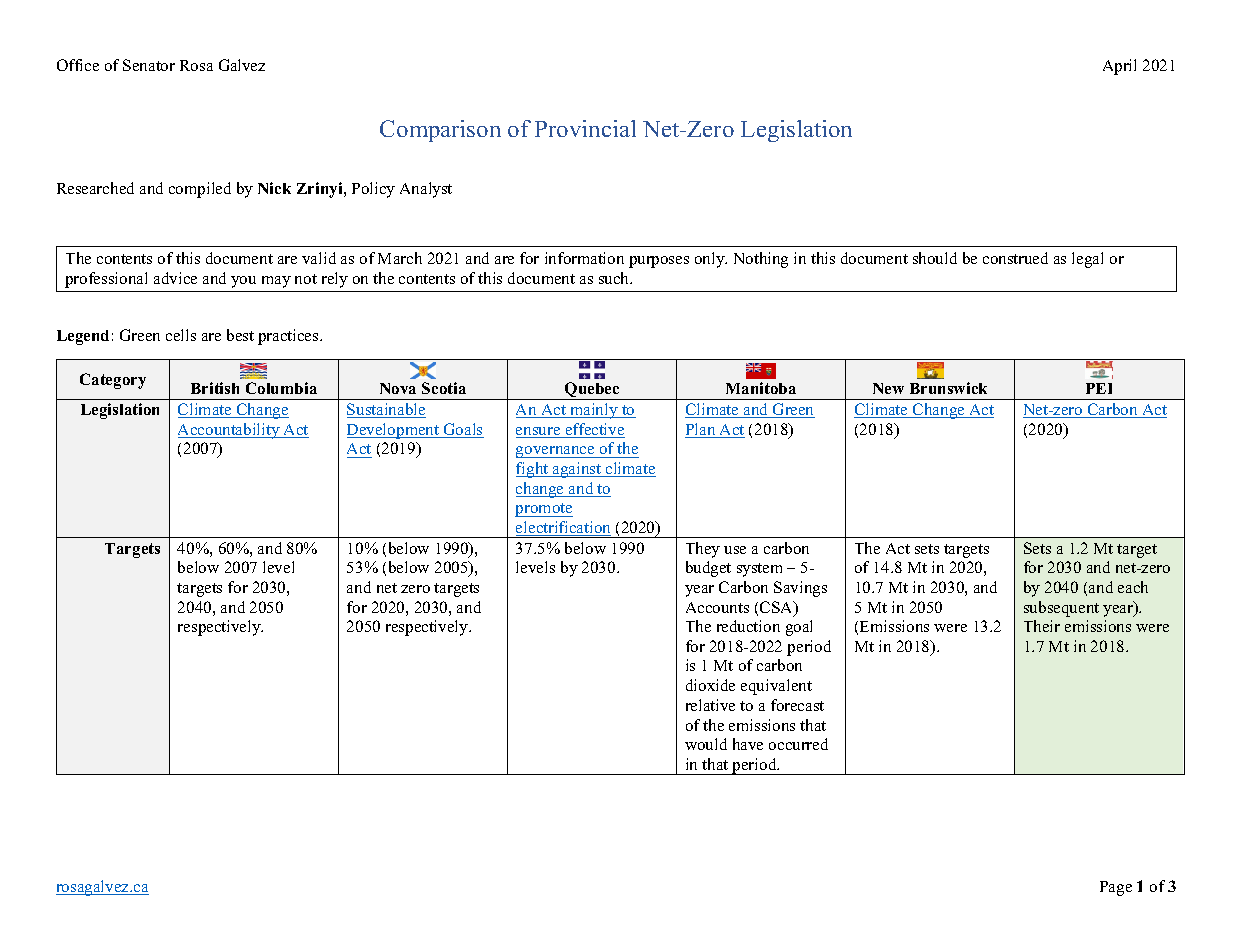 Image resolution: width=1233 pixels, height=952 pixels. I want to click on Brunswick, so click(948, 388).
